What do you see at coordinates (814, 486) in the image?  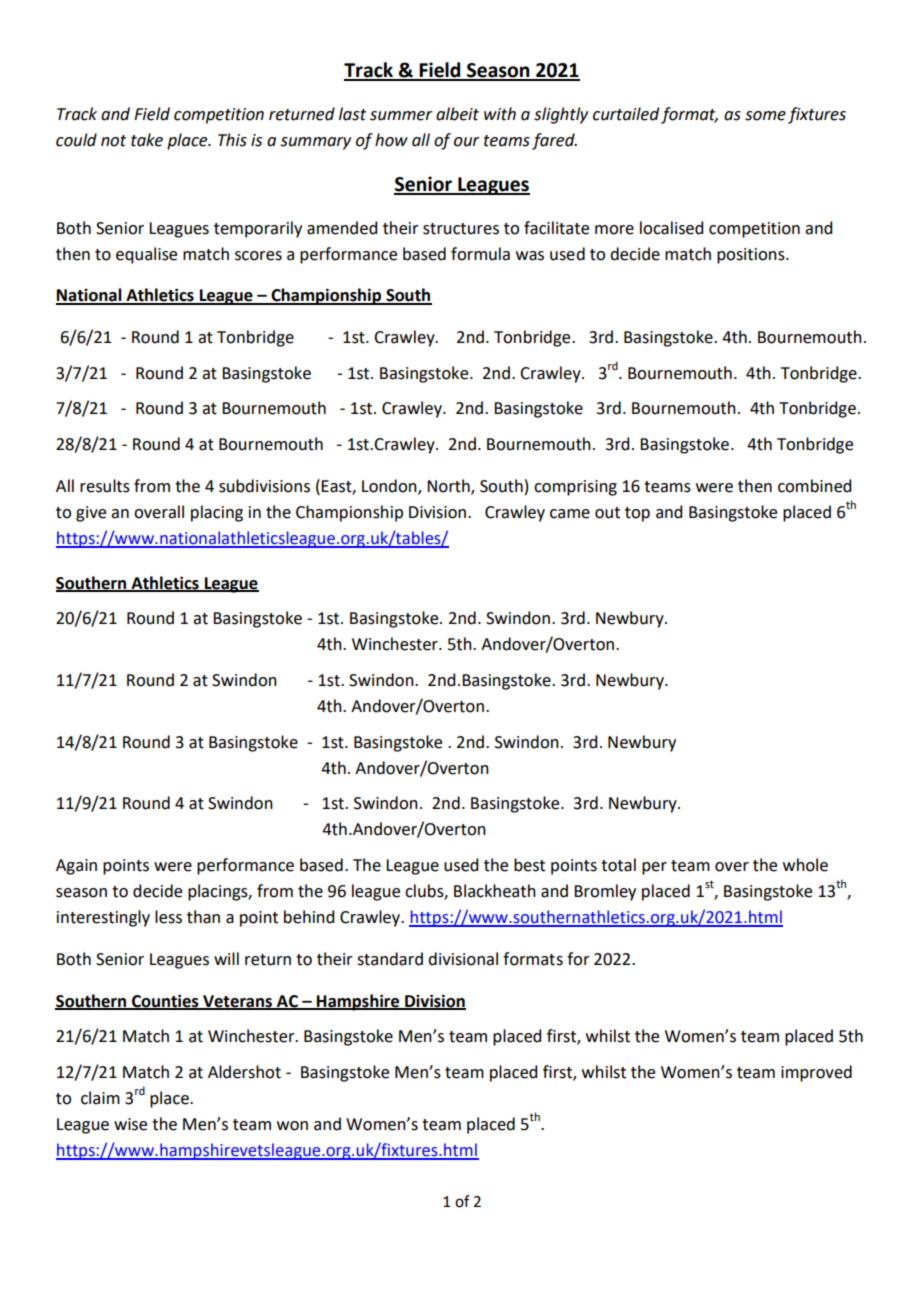 I see `combined` at bounding box center [814, 486].
